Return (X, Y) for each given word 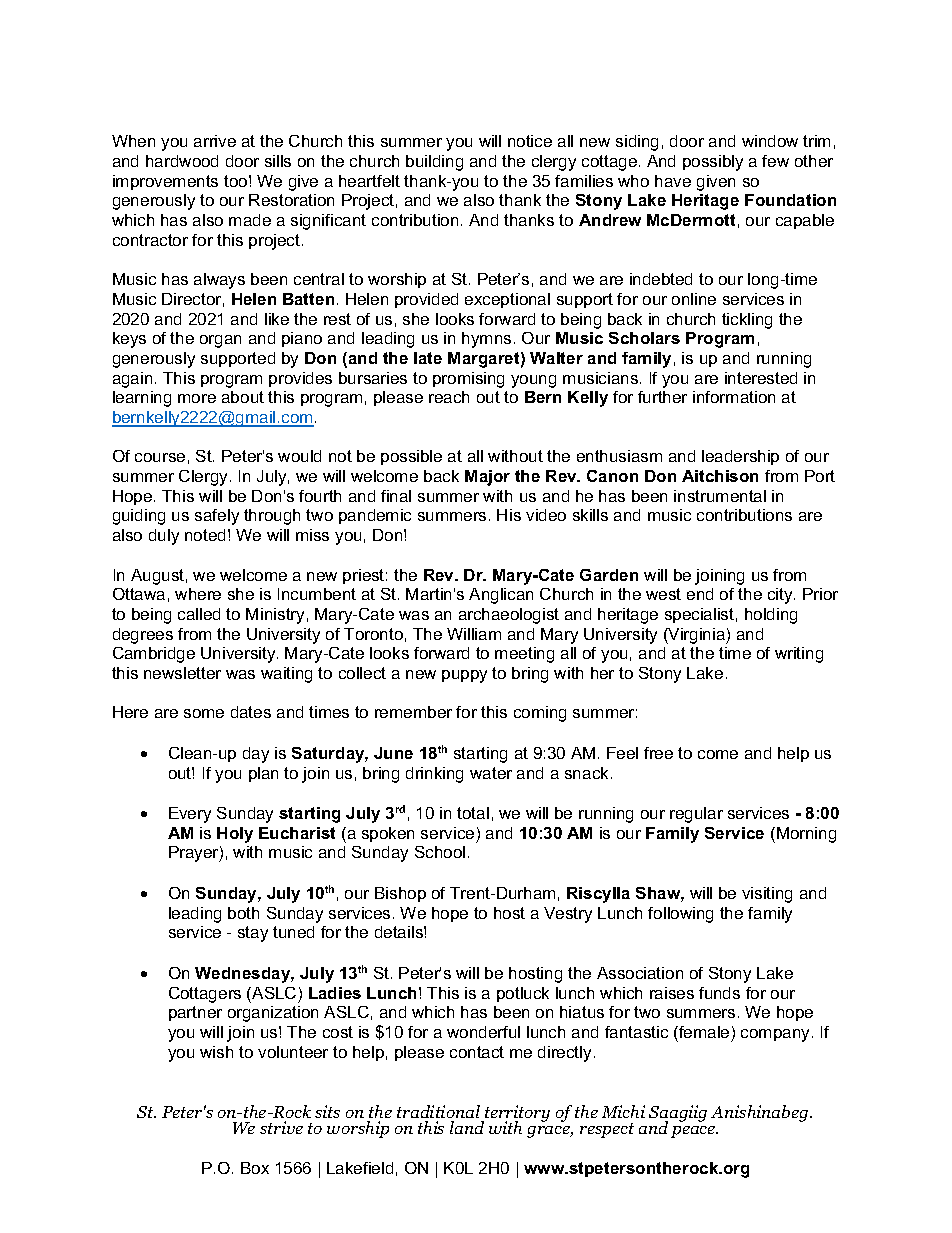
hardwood (182, 161)
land (467, 1127)
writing (799, 655)
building (434, 163)
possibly (713, 163)
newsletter (182, 673)
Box (255, 1168)
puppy (464, 676)
